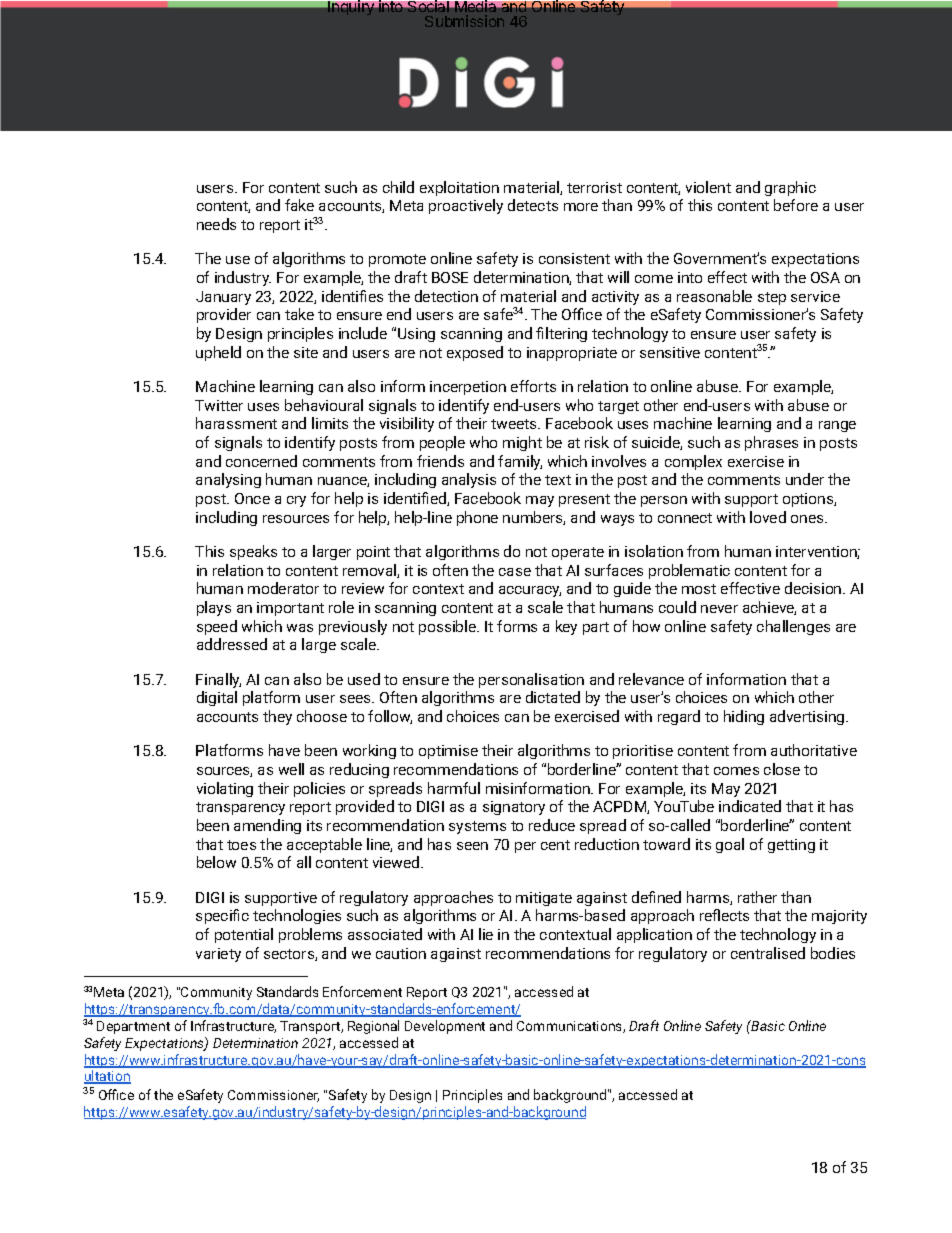  Describe the element at coordinates (299, 314) in the screenshot. I see `take` at that location.
